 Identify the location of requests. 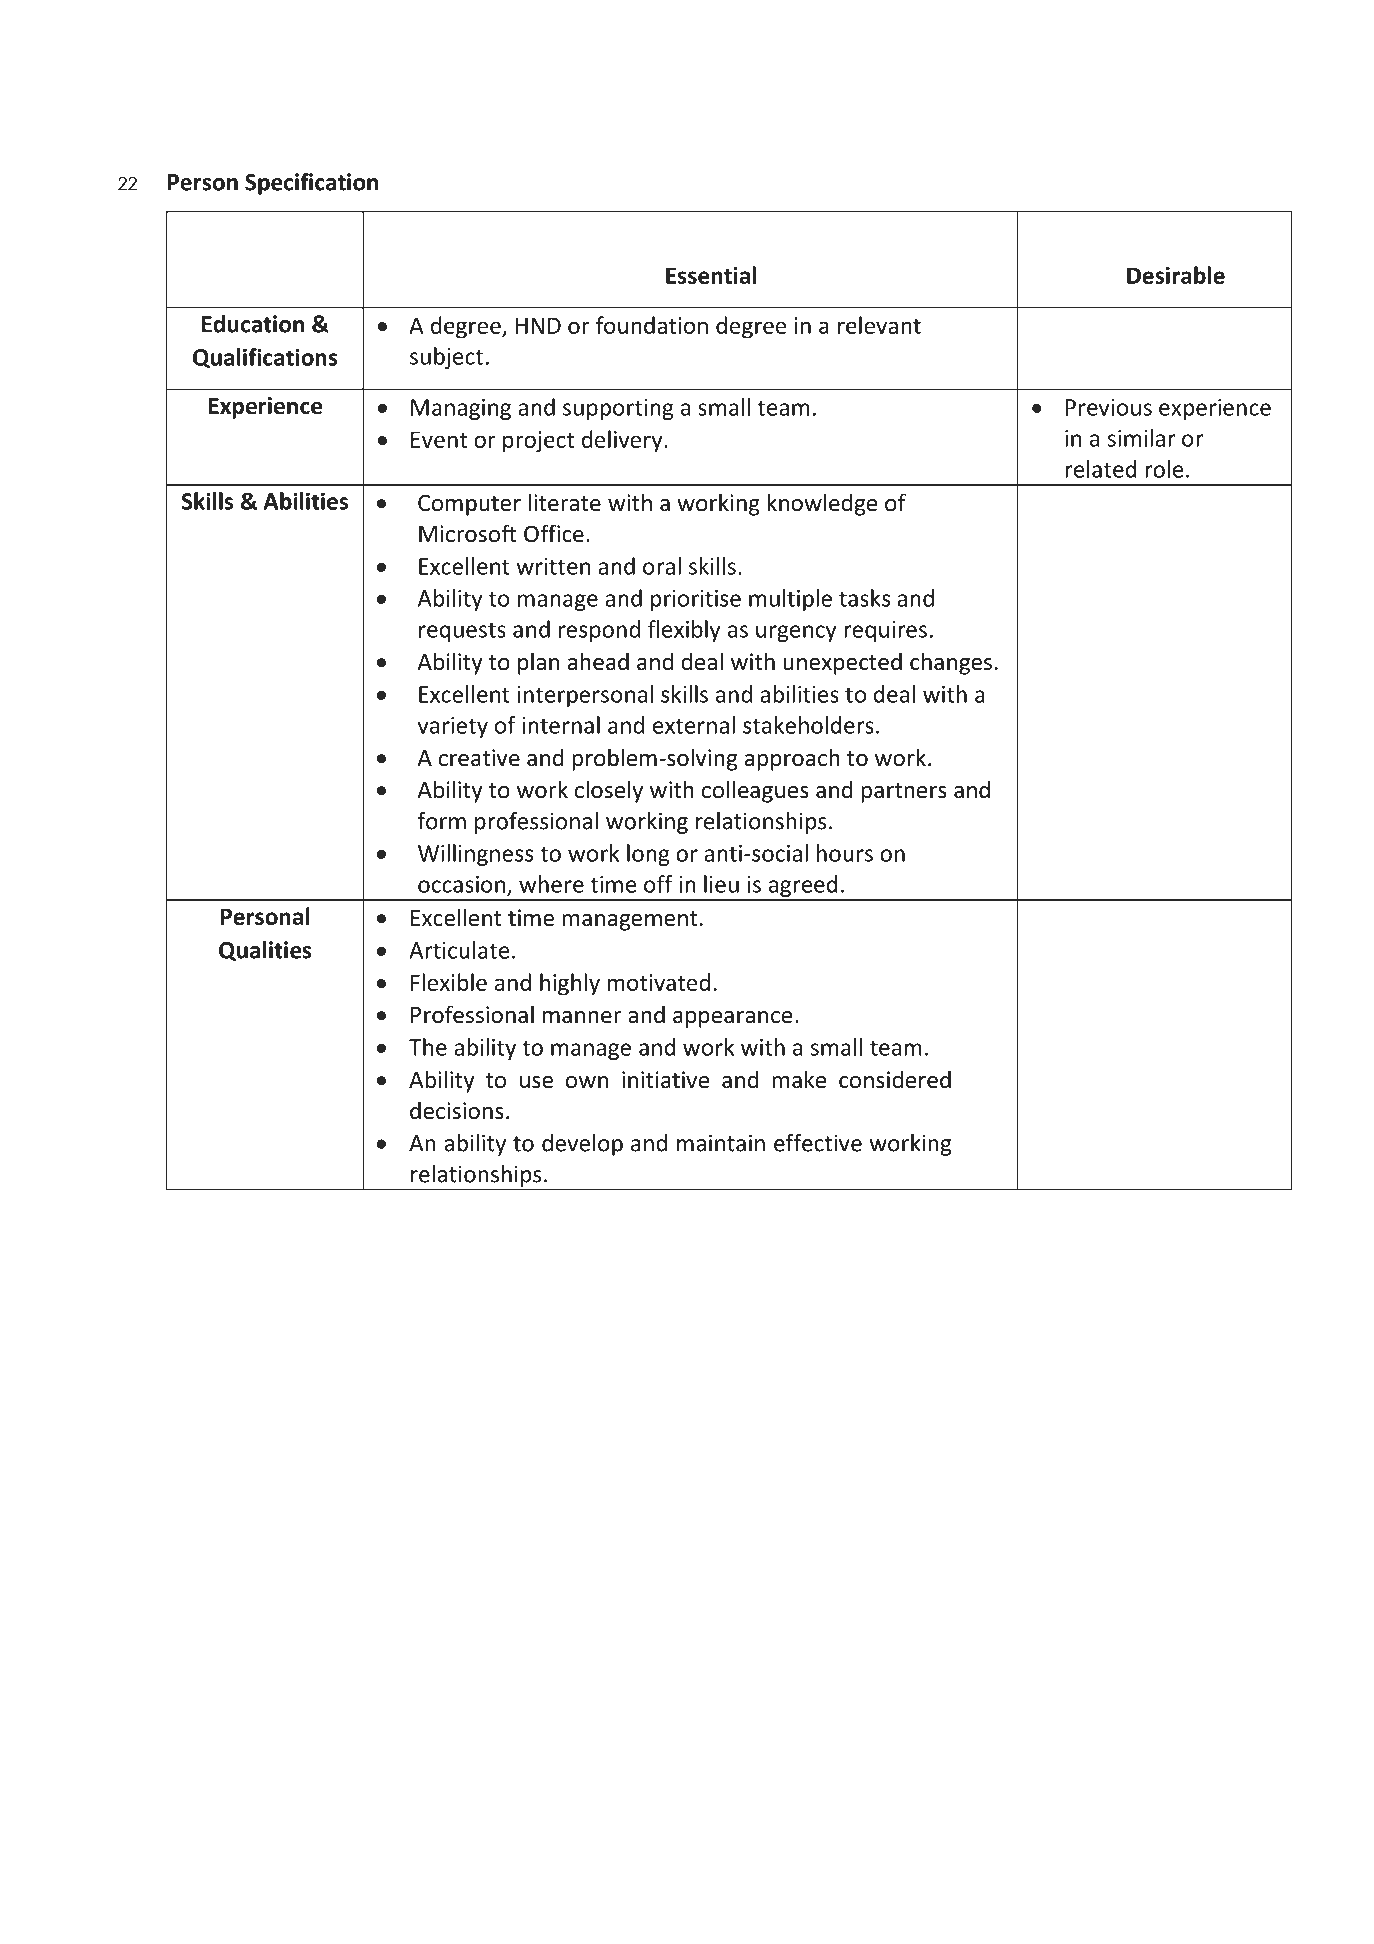
(462, 632).
